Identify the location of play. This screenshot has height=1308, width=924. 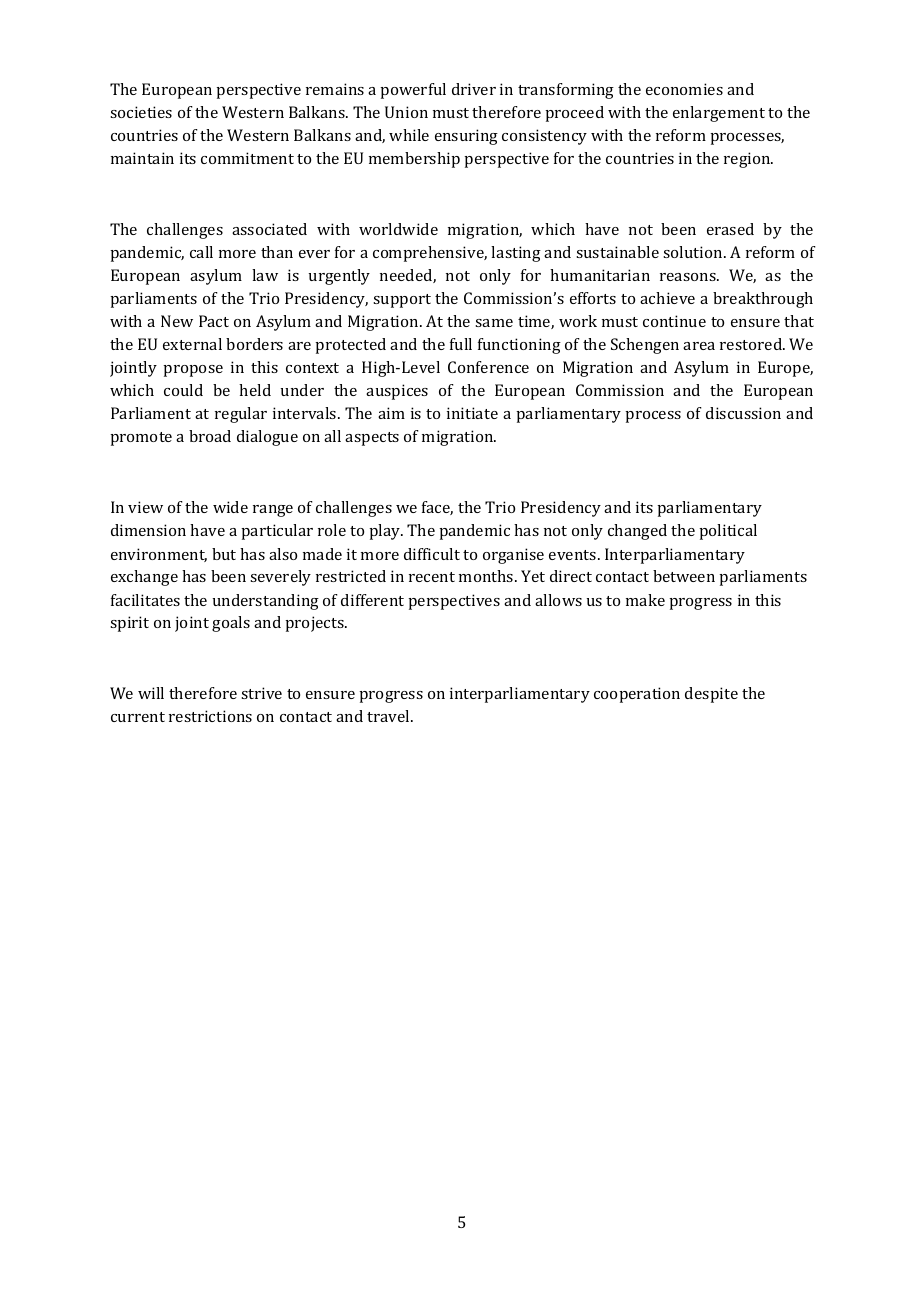
(386, 532).
